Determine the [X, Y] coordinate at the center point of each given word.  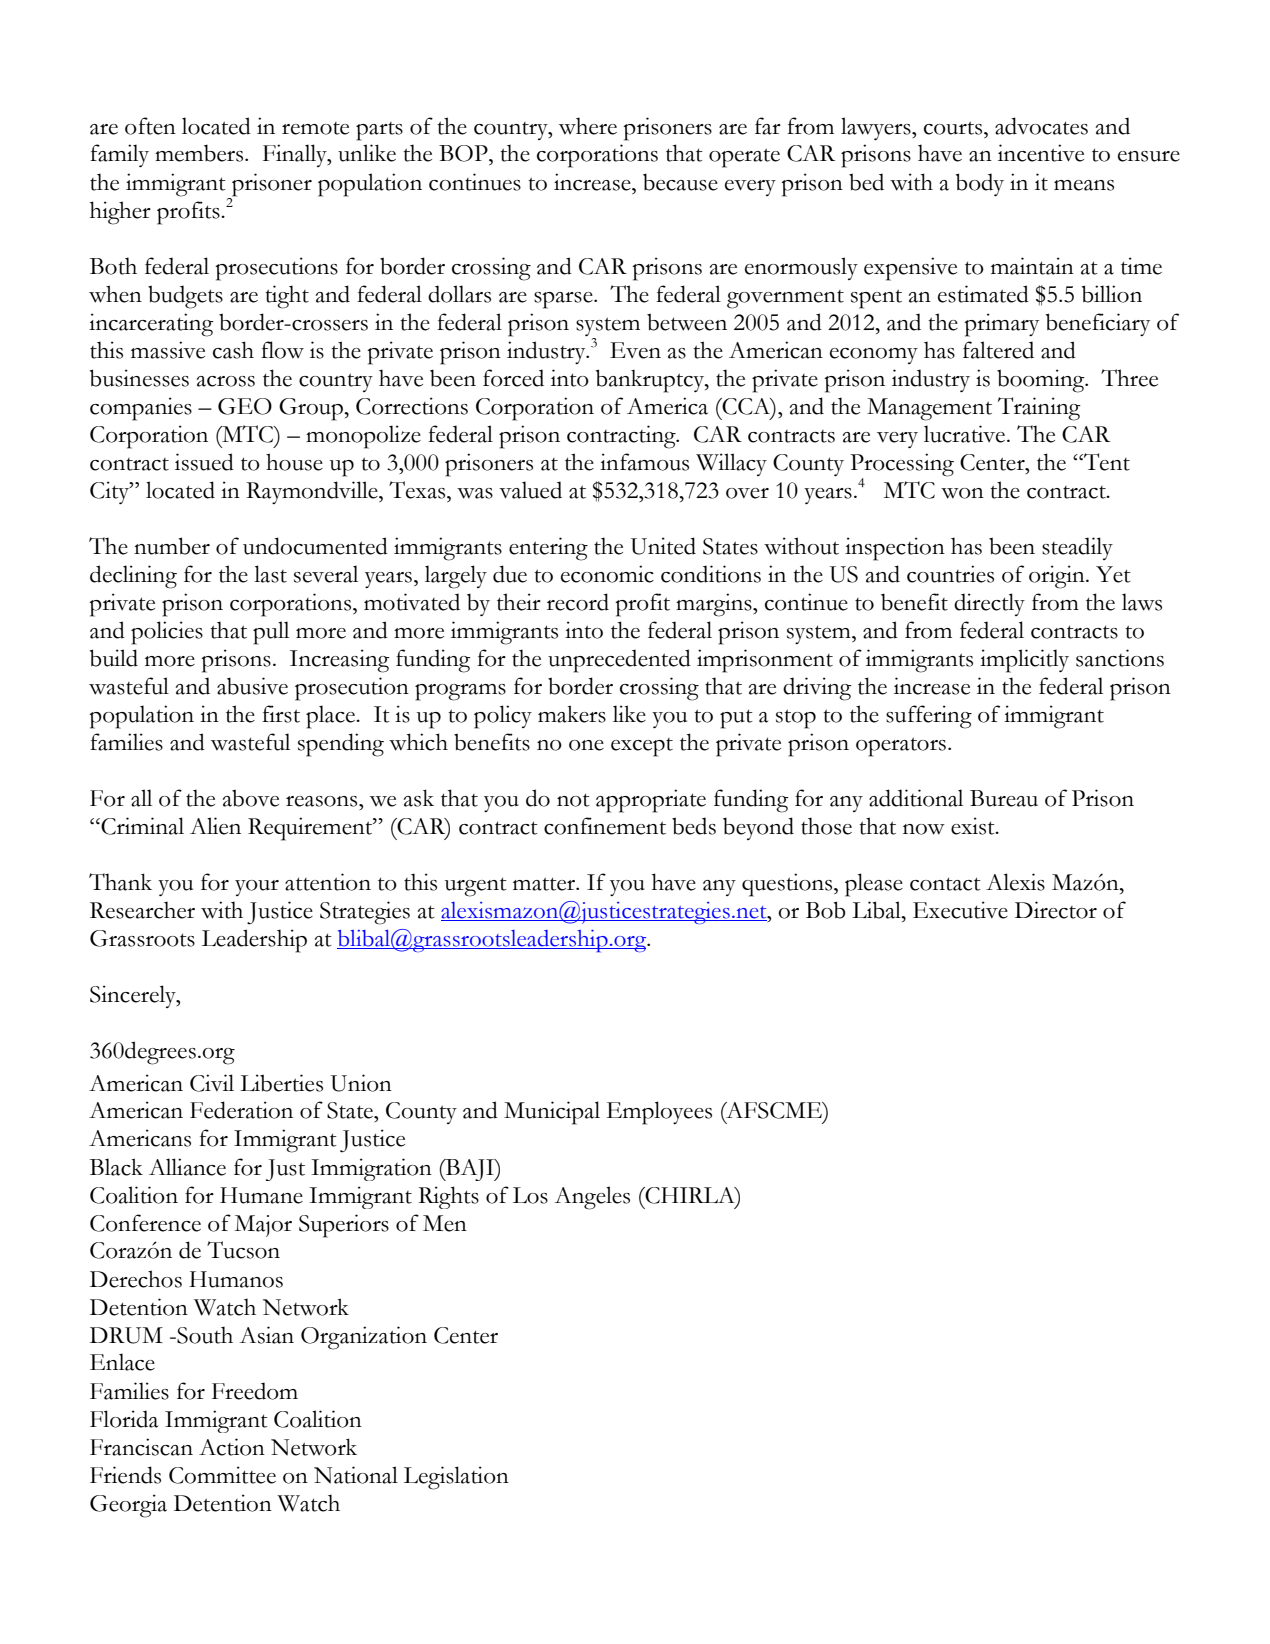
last [270, 574]
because [680, 182]
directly [989, 604]
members [200, 153]
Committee [222, 1475]
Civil [212, 1083]
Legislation [456, 1478]
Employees [659, 1113]
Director [1056, 910]
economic [607, 574]
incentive [1041, 153]
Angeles [592, 1198]
